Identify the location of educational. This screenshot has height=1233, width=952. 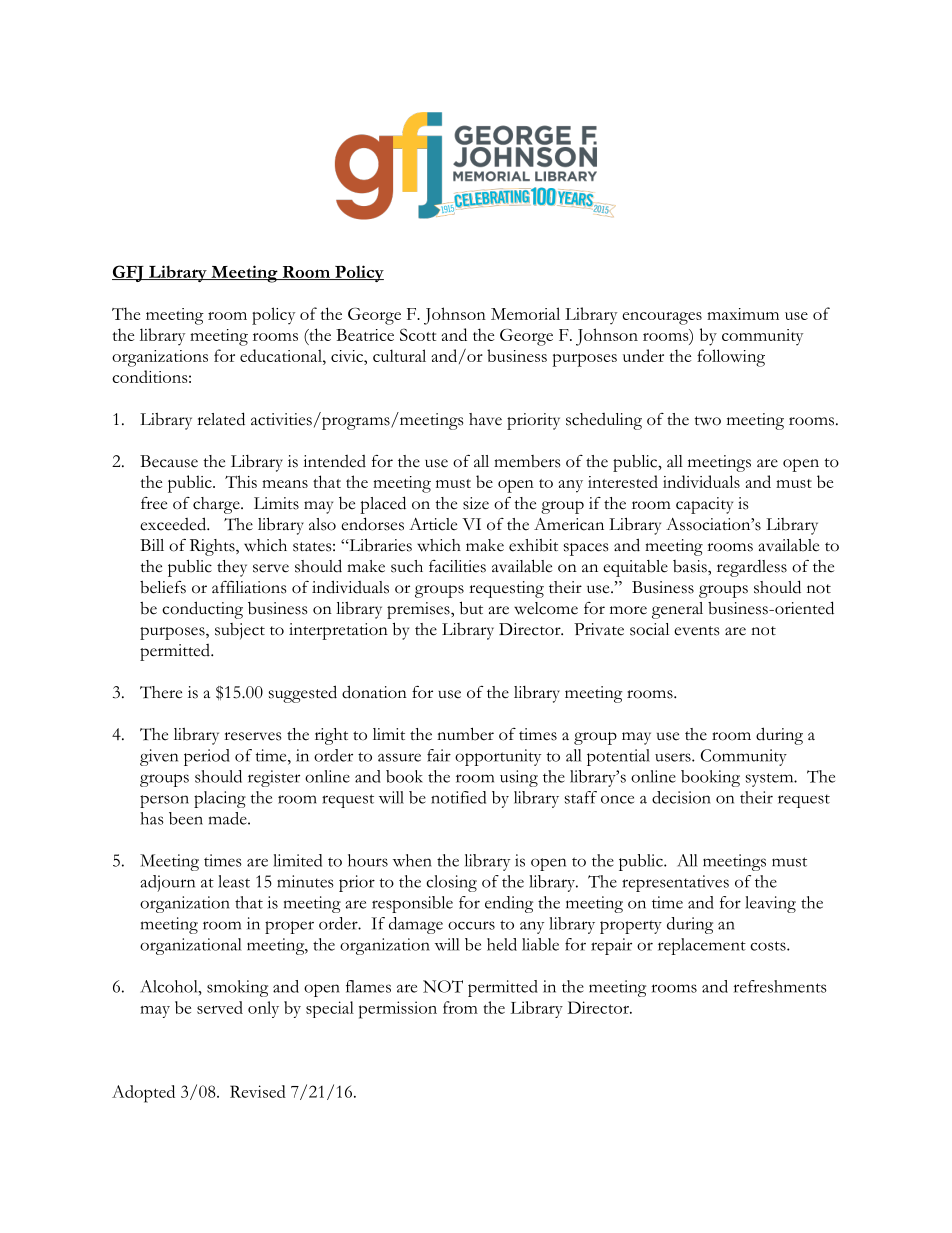
(282, 355).
